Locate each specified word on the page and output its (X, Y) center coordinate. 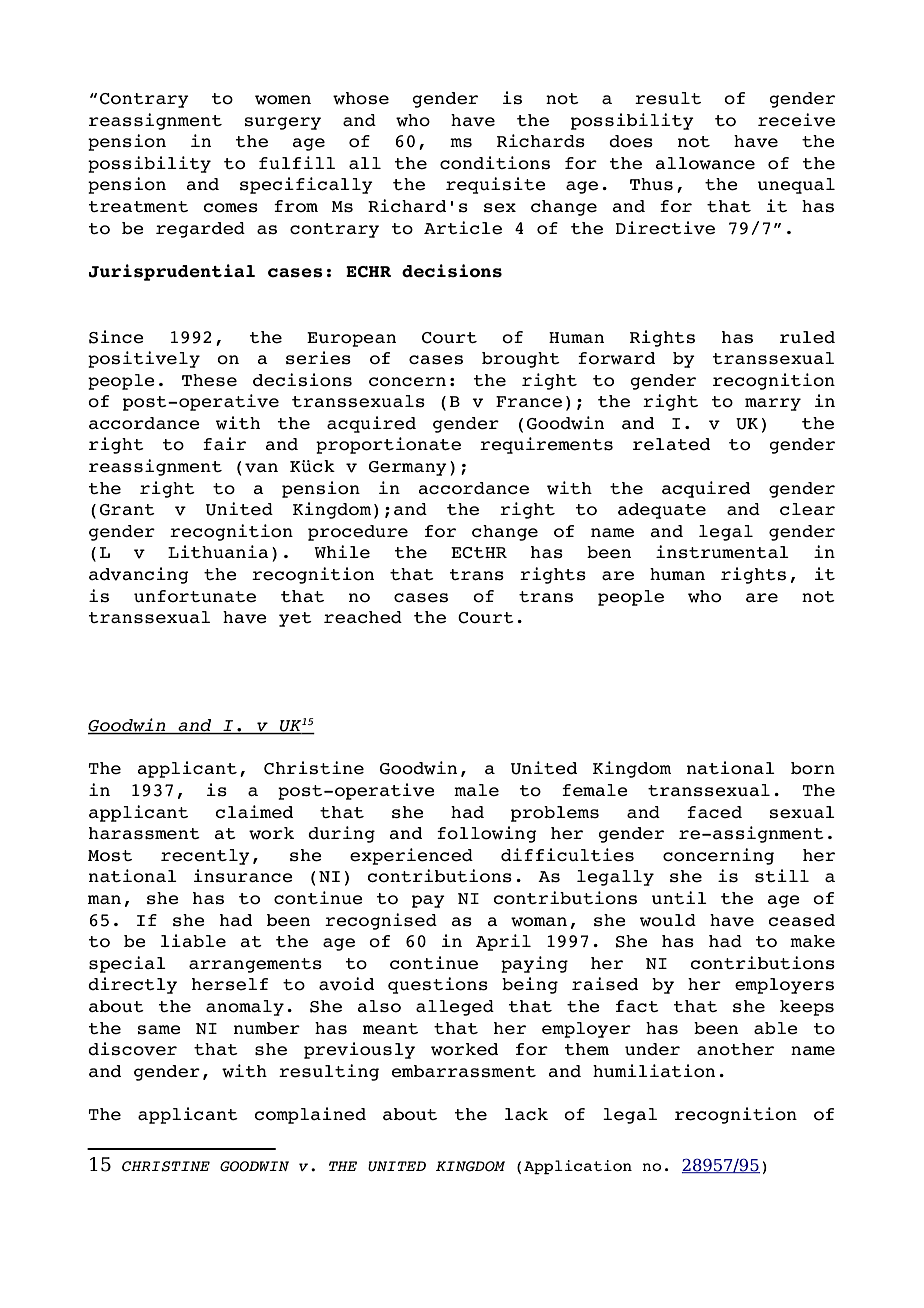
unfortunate (195, 596)
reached (363, 617)
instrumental (722, 552)
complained (310, 1115)
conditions (495, 163)
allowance (705, 163)
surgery (283, 123)
